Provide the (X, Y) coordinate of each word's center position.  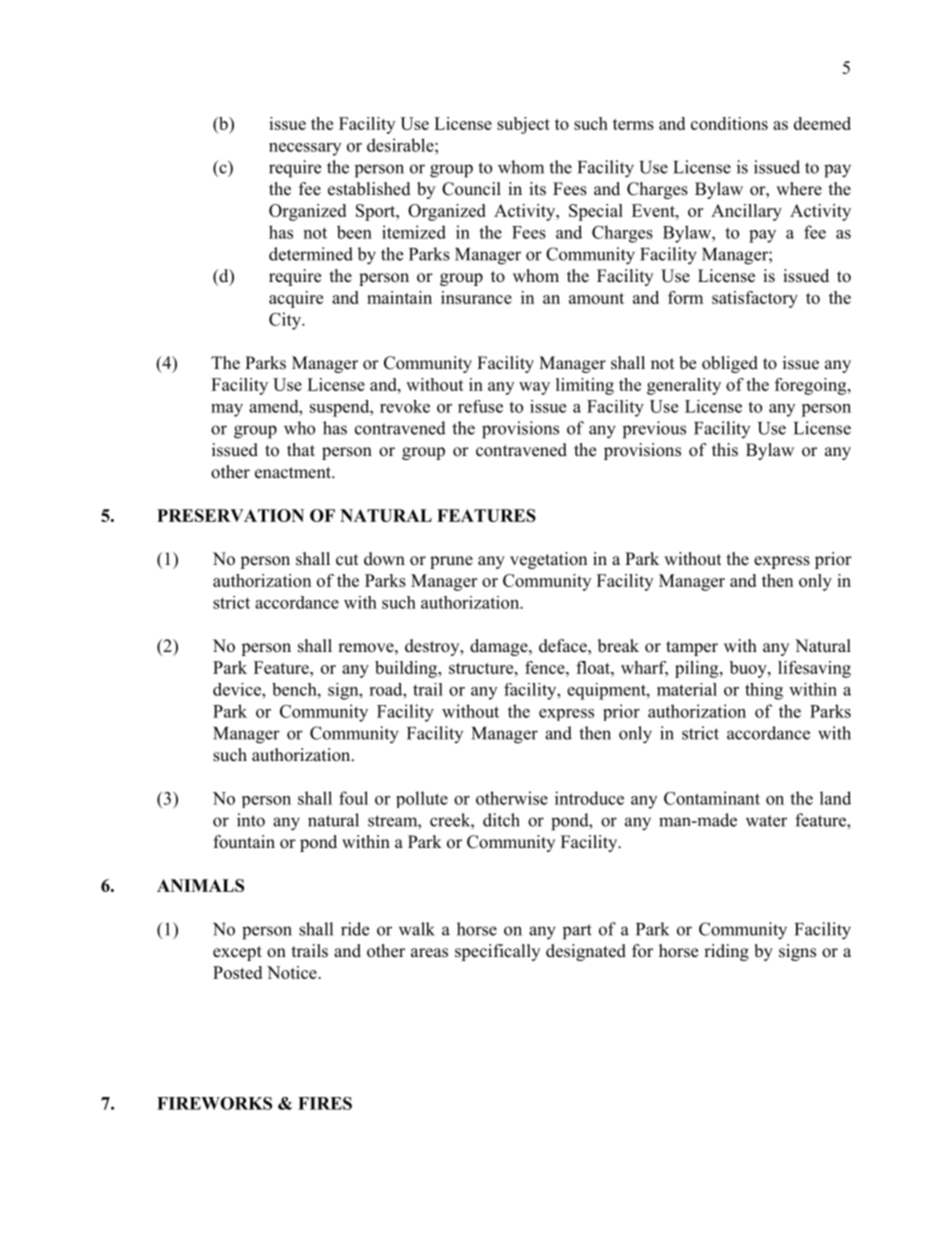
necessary (305, 149)
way (534, 388)
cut (347, 560)
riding (726, 952)
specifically (497, 952)
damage (500, 647)
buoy (749, 669)
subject (523, 125)
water (766, 821)
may (227, 410)
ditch (501, 820)
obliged (730, 364)
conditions (729, 123)
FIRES (325, 1103)
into (251, 820)
